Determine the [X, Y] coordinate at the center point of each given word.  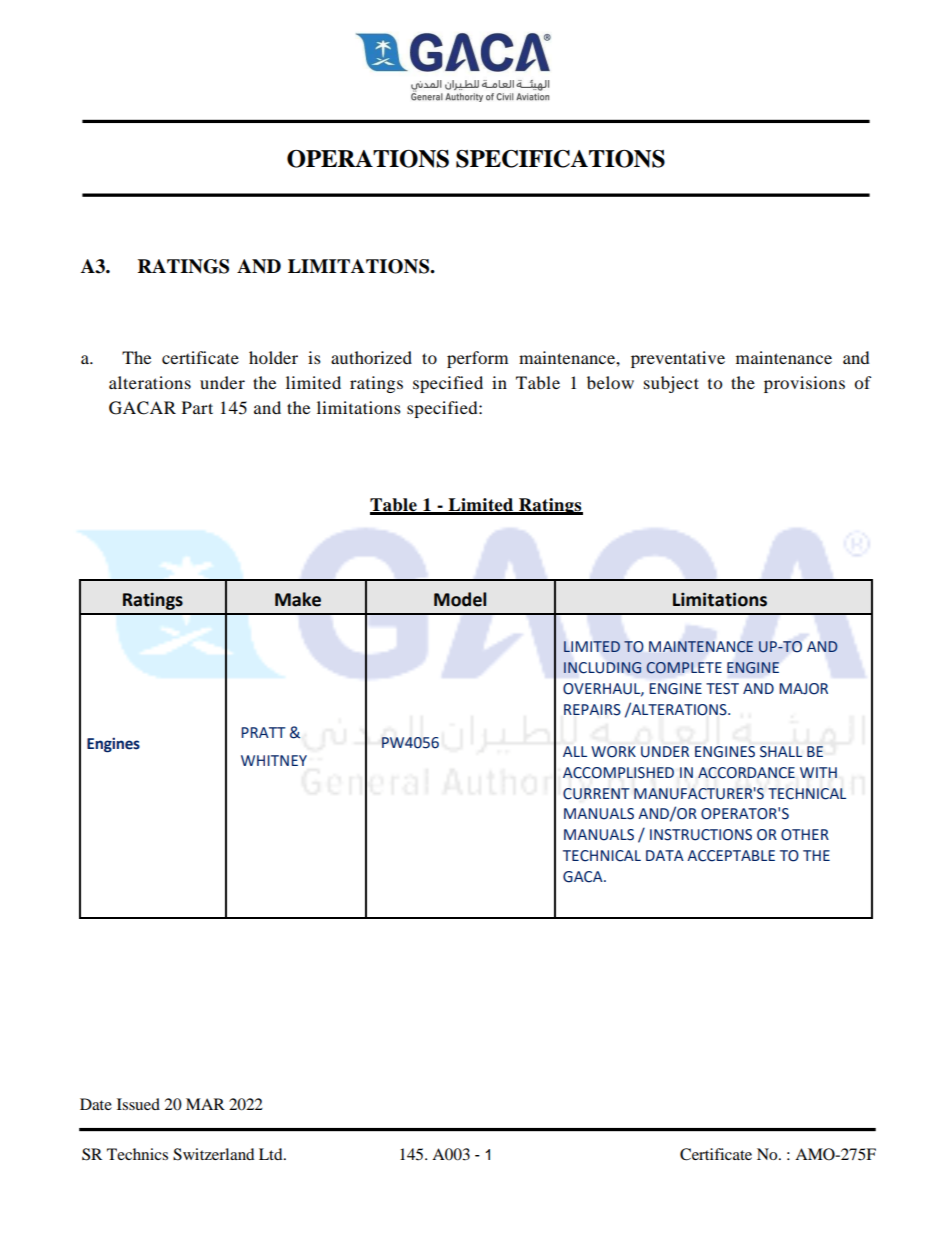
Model [460, 599]
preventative [678, 359]
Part [197, 407]
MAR [205, 1104]
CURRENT [596, 794]
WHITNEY [274, 760]
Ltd [272, 1154]
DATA [665, 855]
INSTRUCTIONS [701, 835]
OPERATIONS [368, 159]
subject [671, 384]
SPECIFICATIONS [560, 159]
